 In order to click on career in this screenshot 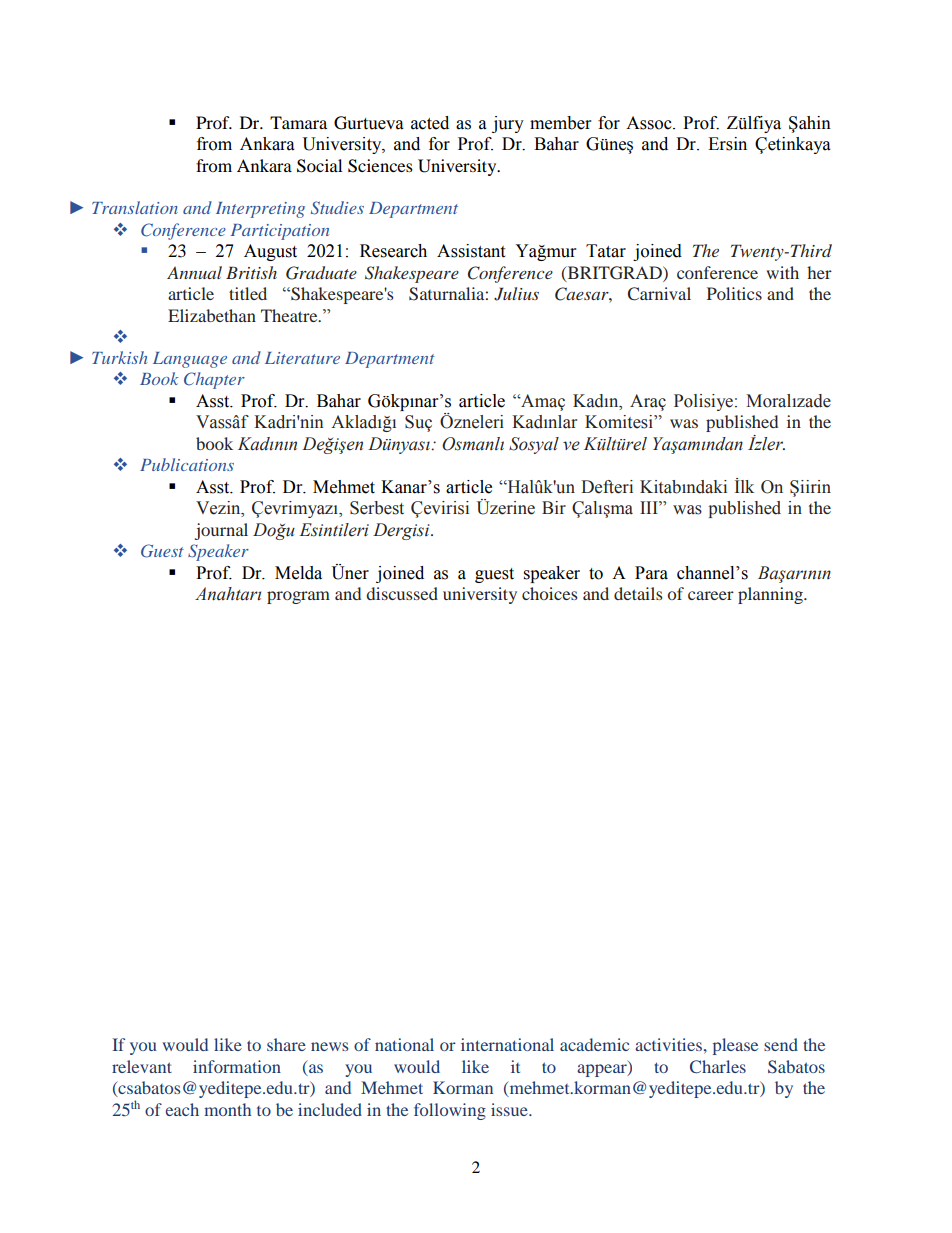, I will do `click(711, 595)`.
